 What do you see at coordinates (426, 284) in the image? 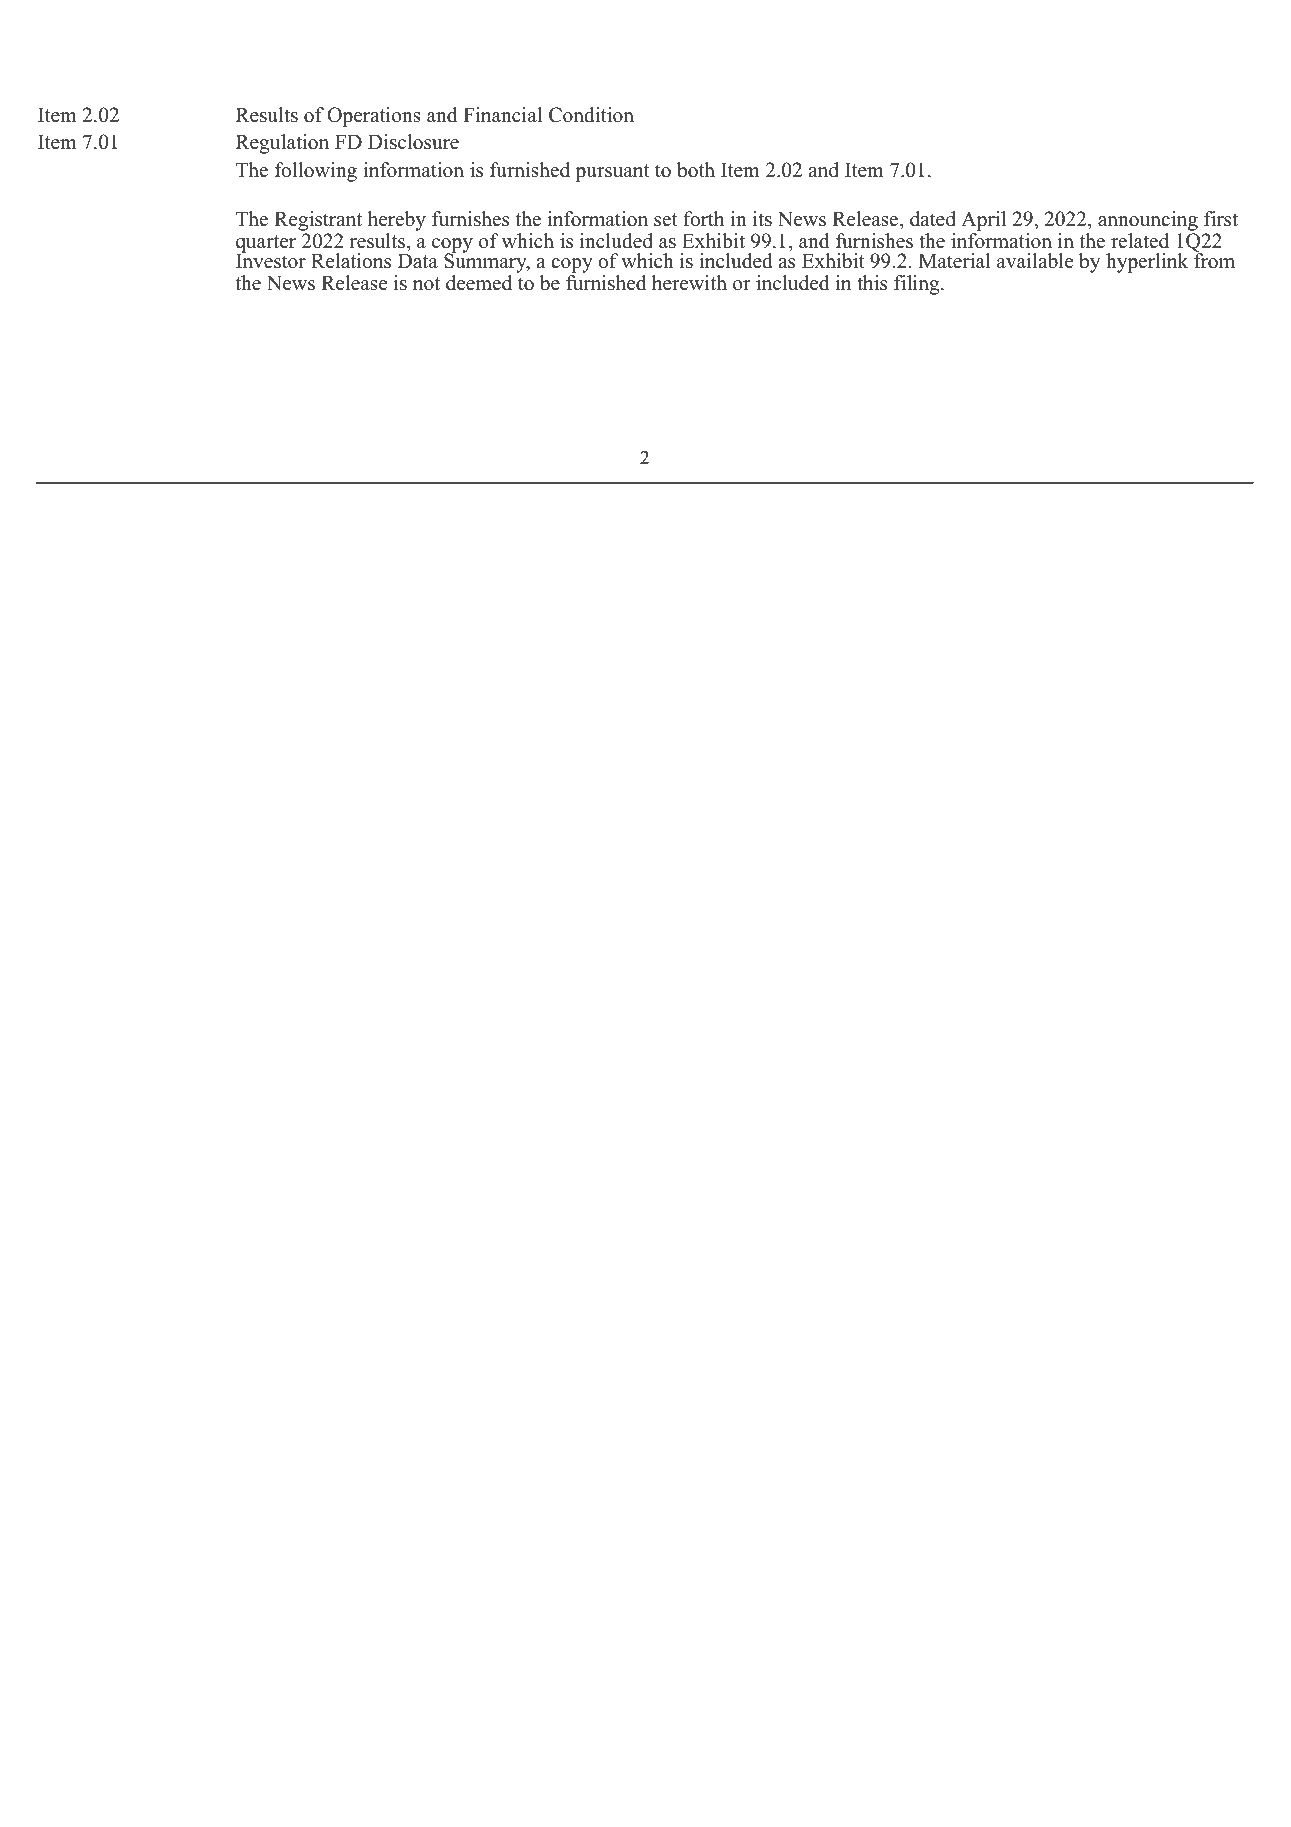
I see `not` at bounding box center [426, 284].
